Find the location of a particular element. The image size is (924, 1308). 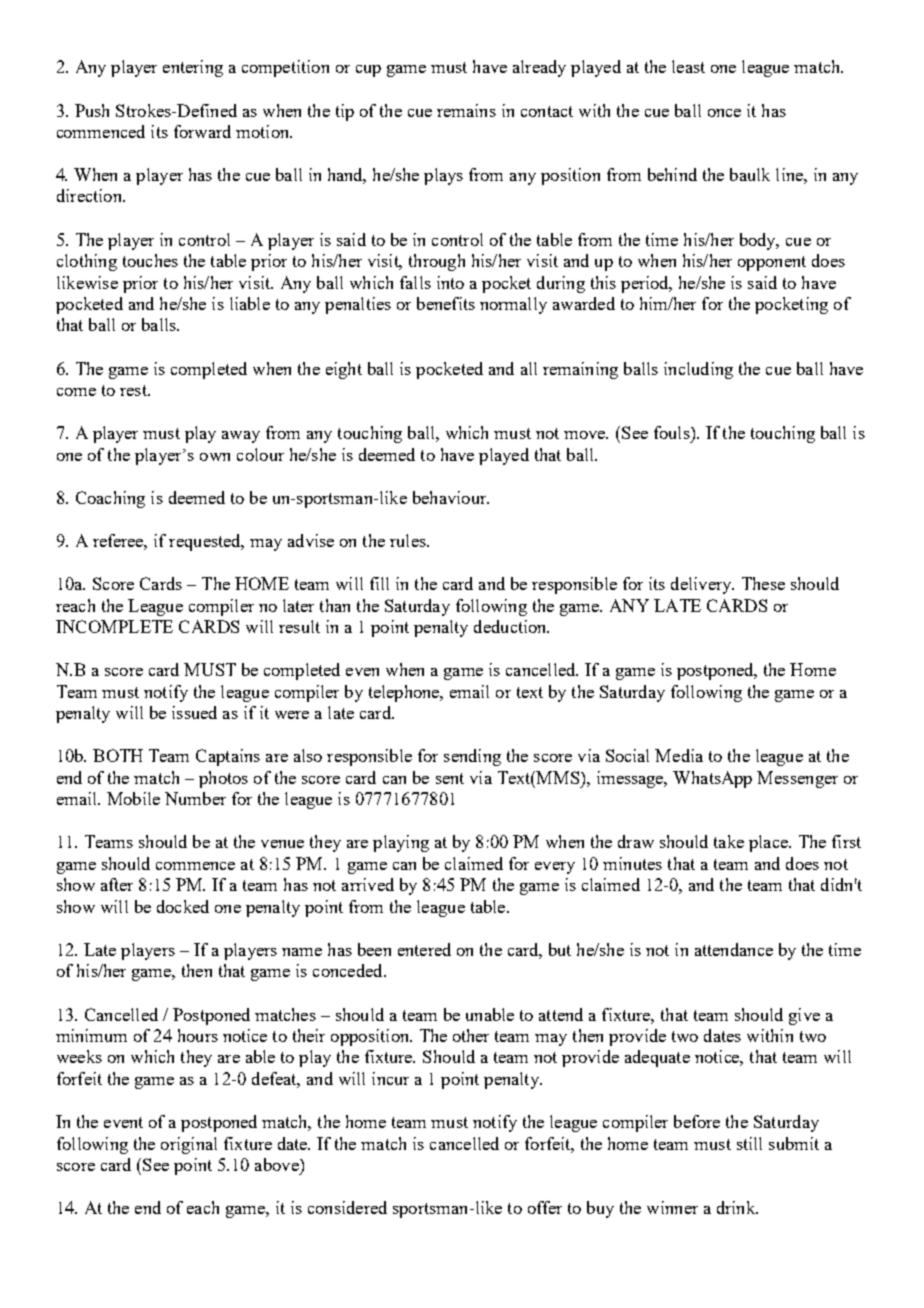

least is located at coordinates (688, 66).
